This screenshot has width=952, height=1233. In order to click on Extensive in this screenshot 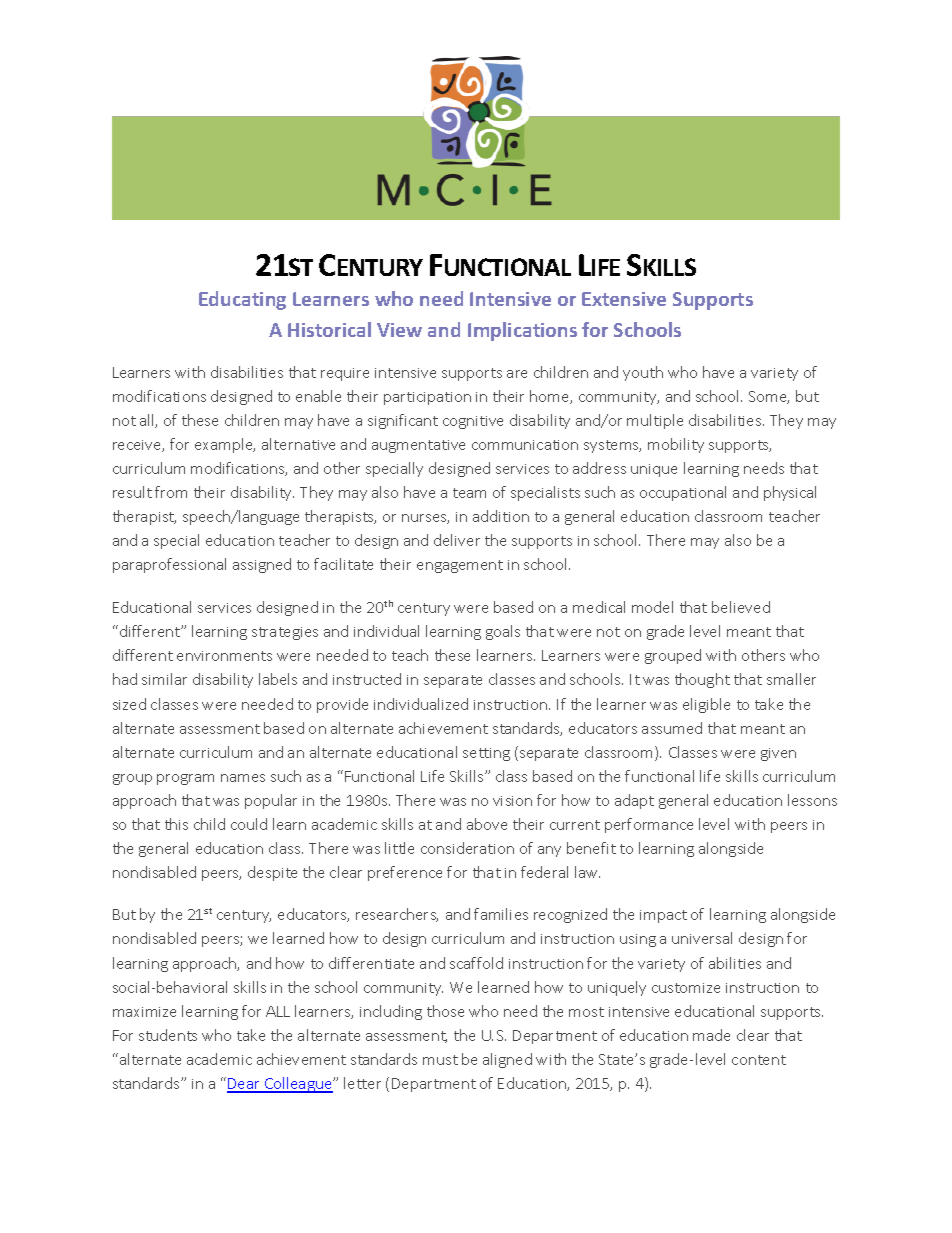, I will do `click(624, 299)`.
